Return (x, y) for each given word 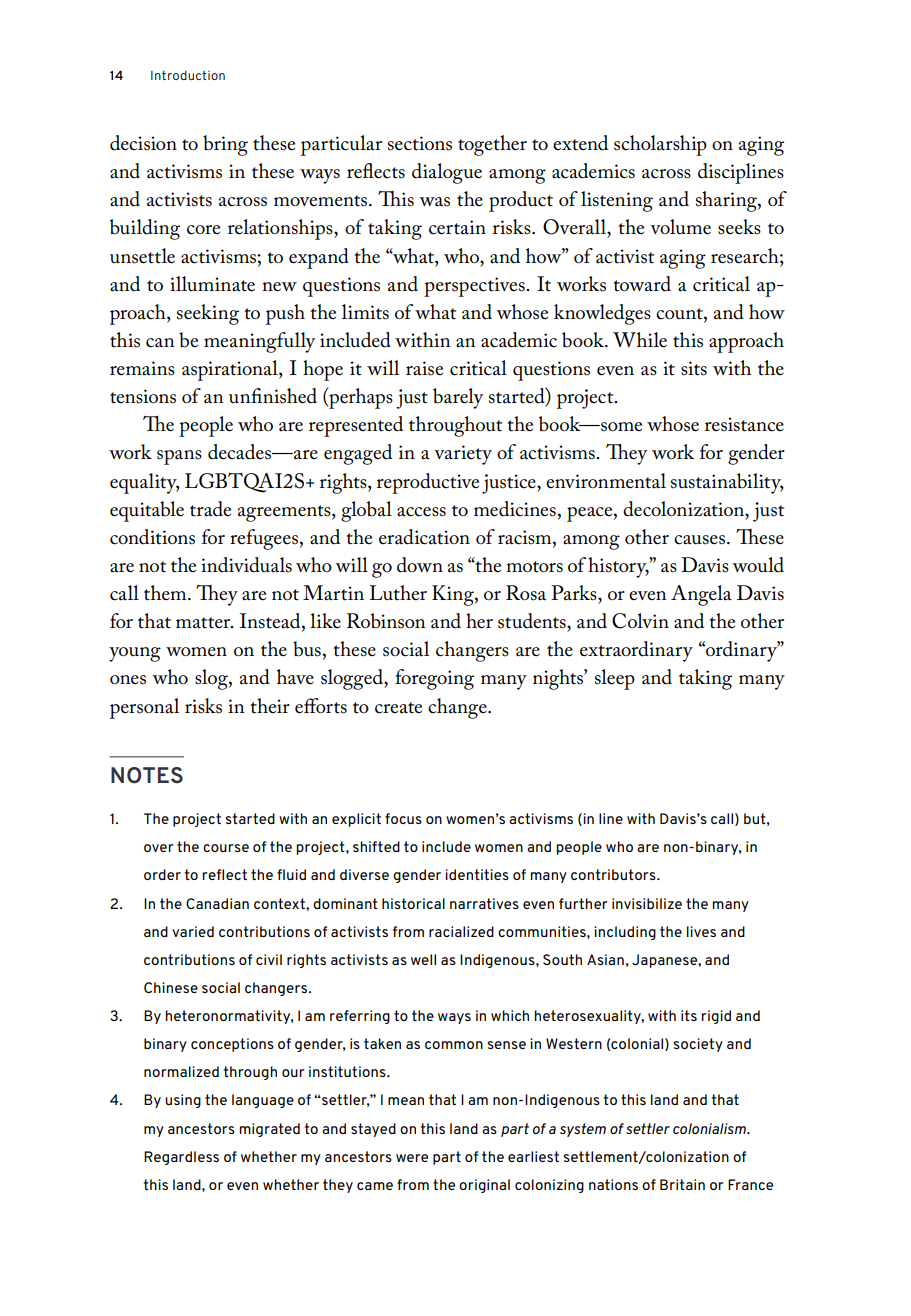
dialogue (447, 173)
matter (204, 623)
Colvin (640, 621)
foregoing (434, 679)
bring (225, 145)
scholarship (660, 145)
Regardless (181, 1158)
